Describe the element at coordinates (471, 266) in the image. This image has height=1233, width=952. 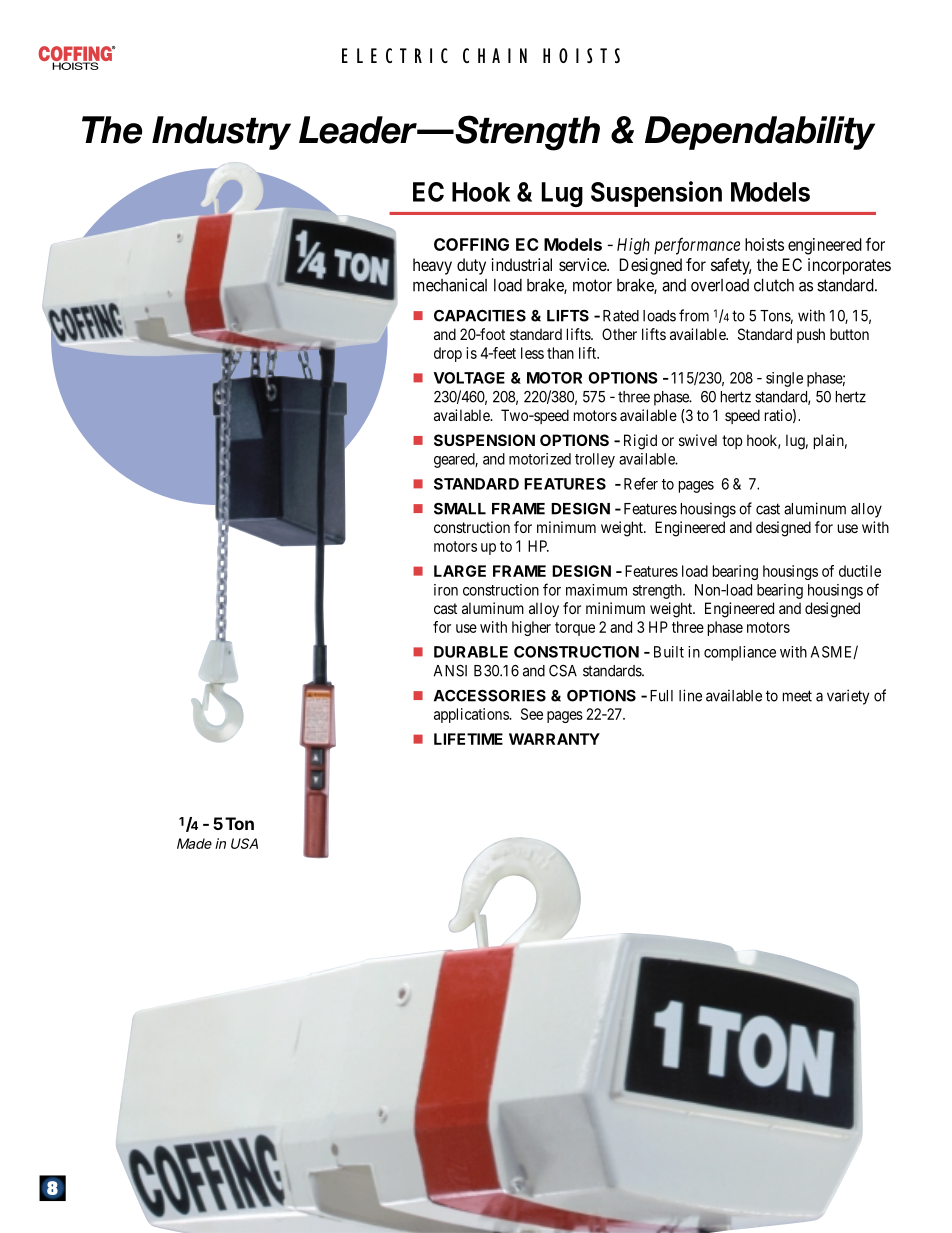
I see `duty` at that location.
